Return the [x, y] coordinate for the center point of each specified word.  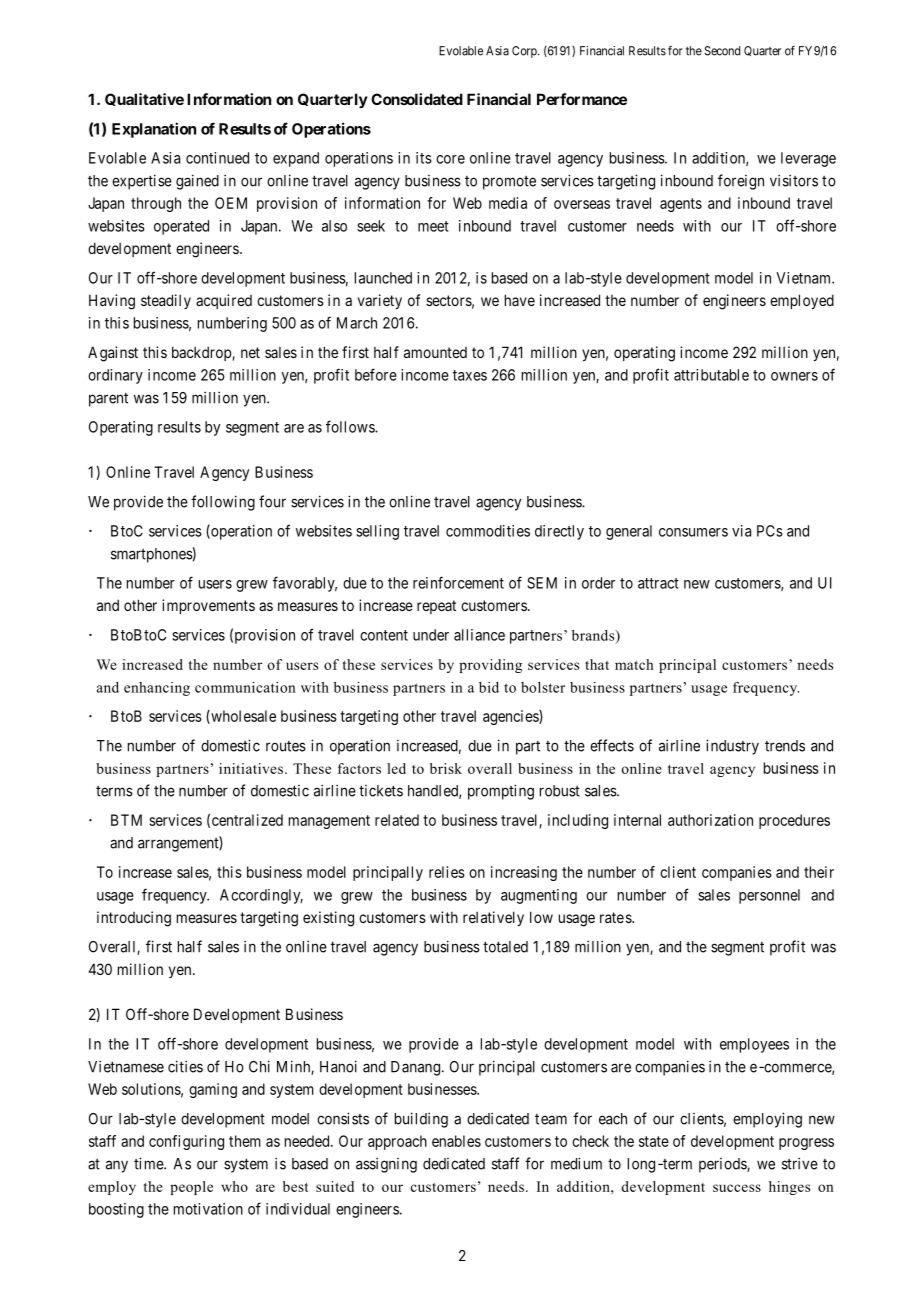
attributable [711, 375]
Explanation [154, 130]
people [191, 1188]
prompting [501, 792]
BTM [126, 820]
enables [456, 1141]
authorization [710, 820]
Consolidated [417, 99]
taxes [470, 375]
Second [722, 51]
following [223, 503]
